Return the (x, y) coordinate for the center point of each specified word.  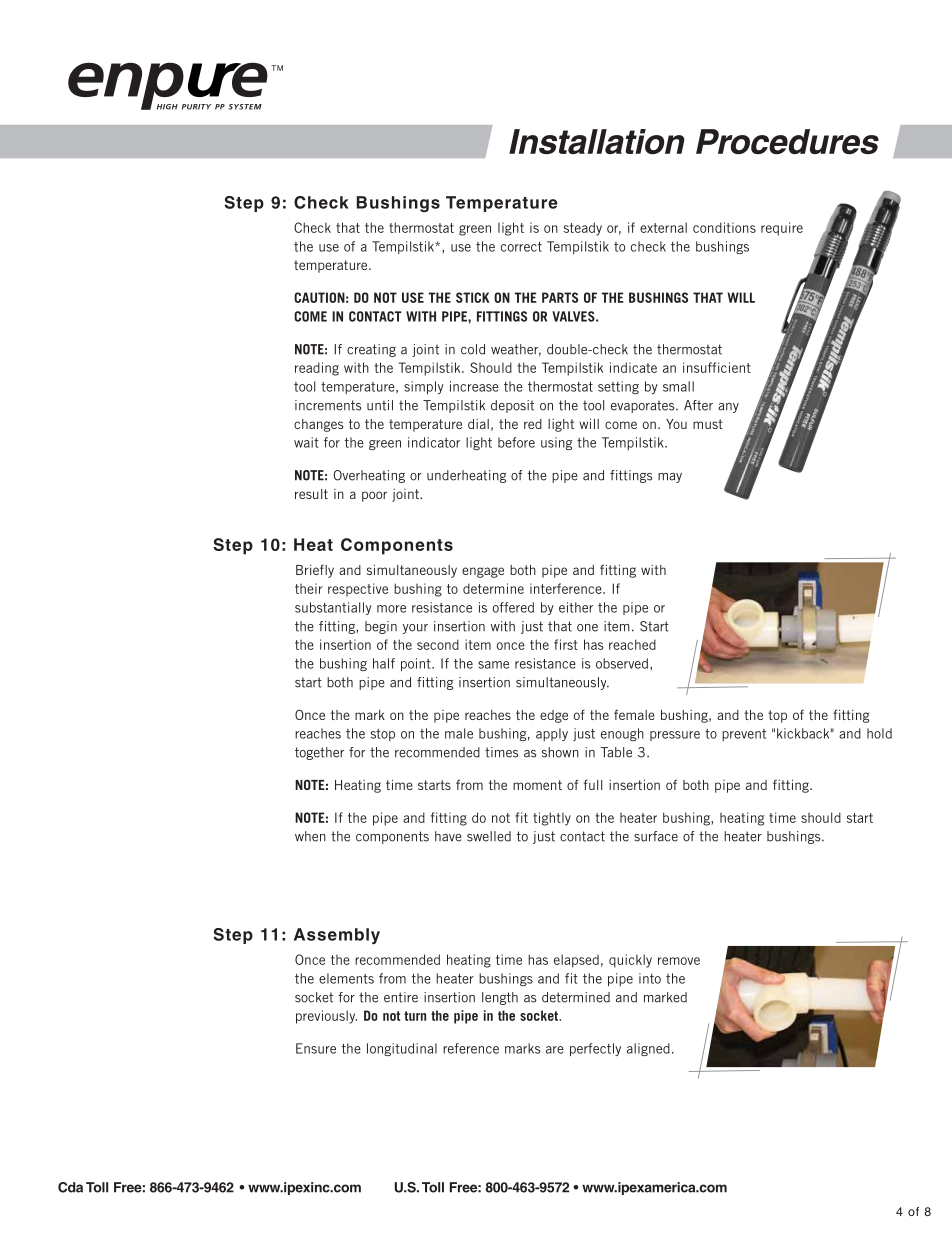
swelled (489, 836)
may (670, 478)
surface (656, 836)
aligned (648, 1049)
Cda (70, 1187)
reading (317, 369)
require (782, 229)
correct (521, 247)
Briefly (315, 571)
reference (471, 1048)
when (310, 836)
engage (483, 572)
